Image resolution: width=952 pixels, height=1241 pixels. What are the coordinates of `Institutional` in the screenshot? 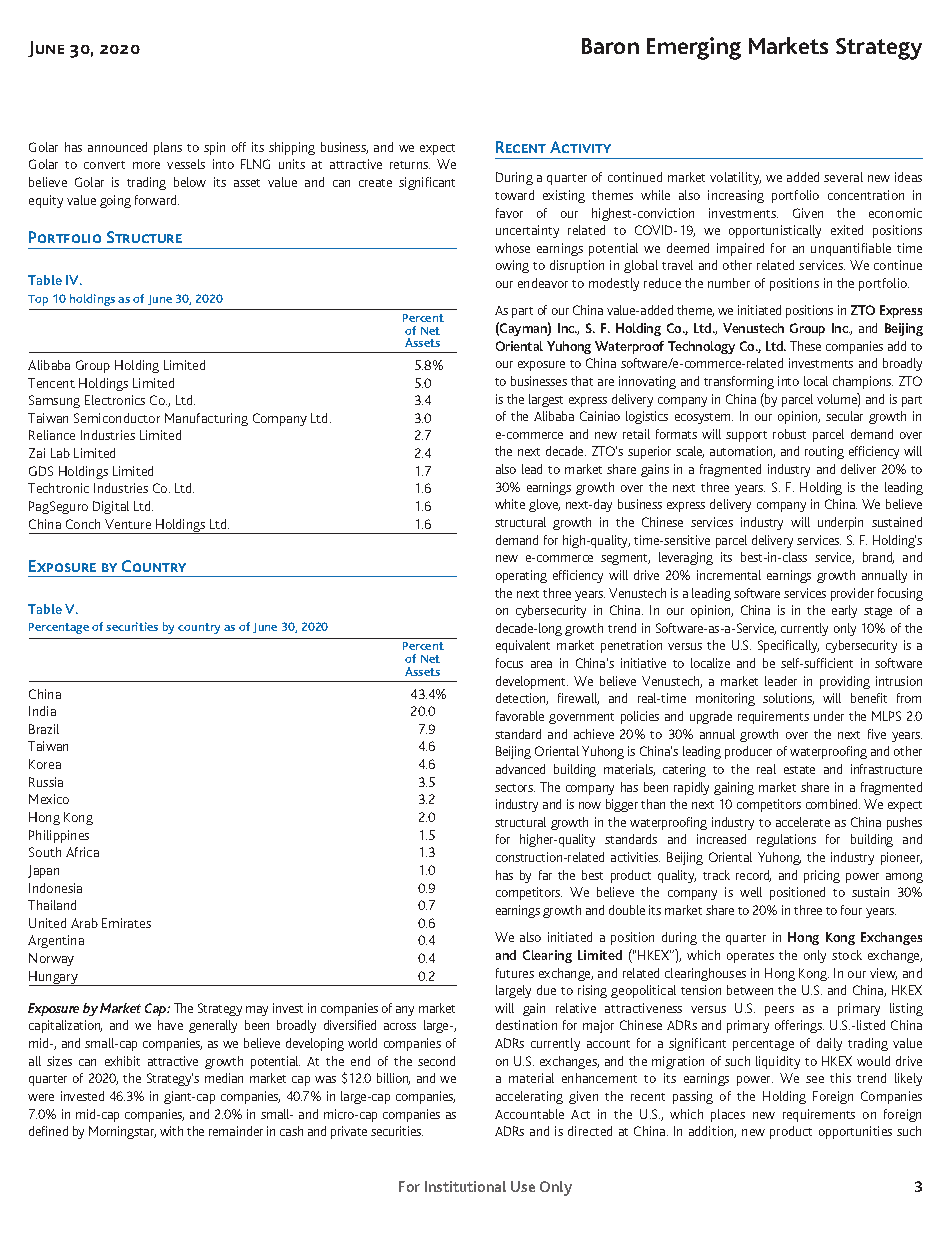 It's located at (465, 1186).
